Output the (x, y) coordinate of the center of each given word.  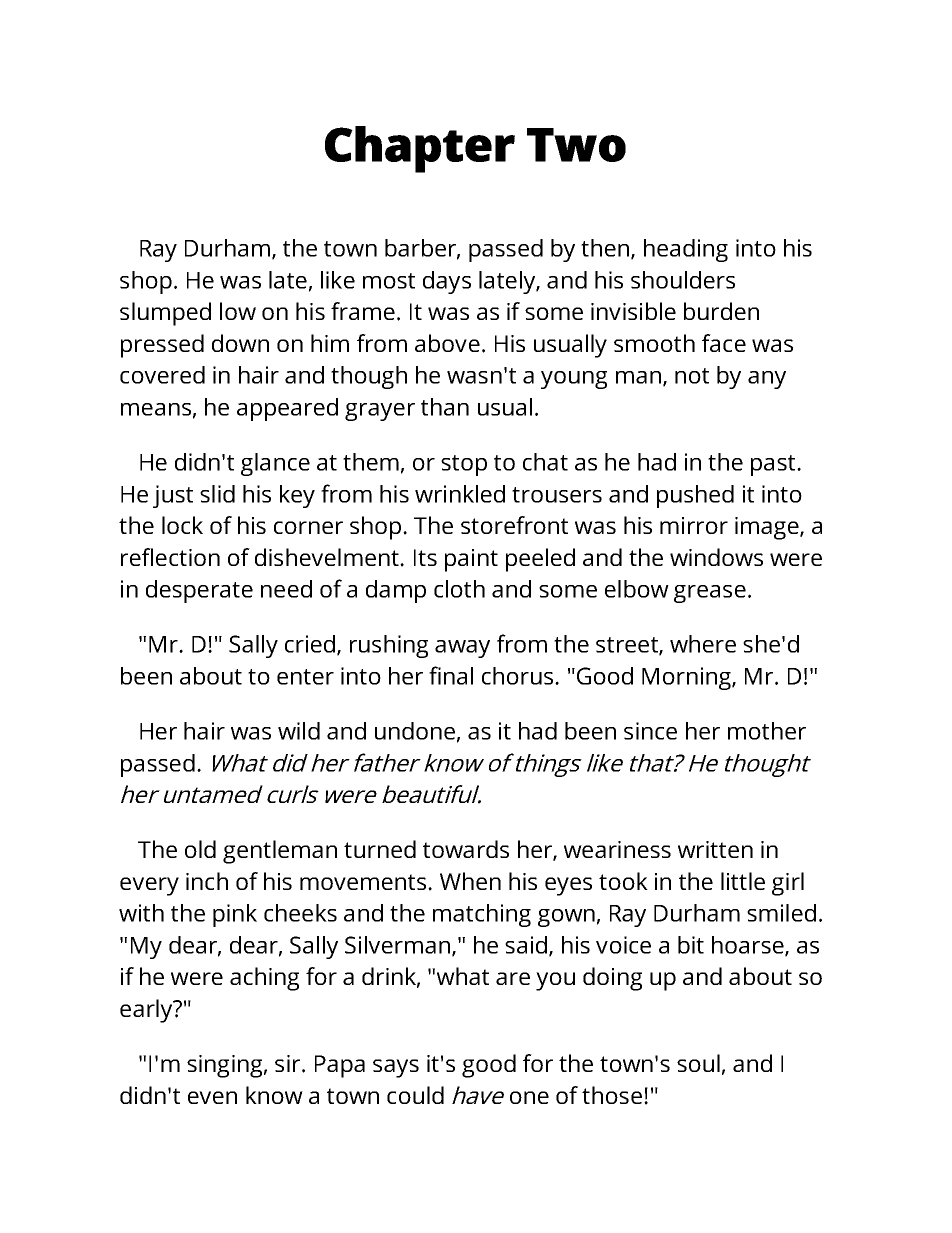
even (212, 1097)
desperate (199, 591)
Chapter (420, 149)
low (238, 311)
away (462, 649)
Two (576, 145)
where (703, 644)
